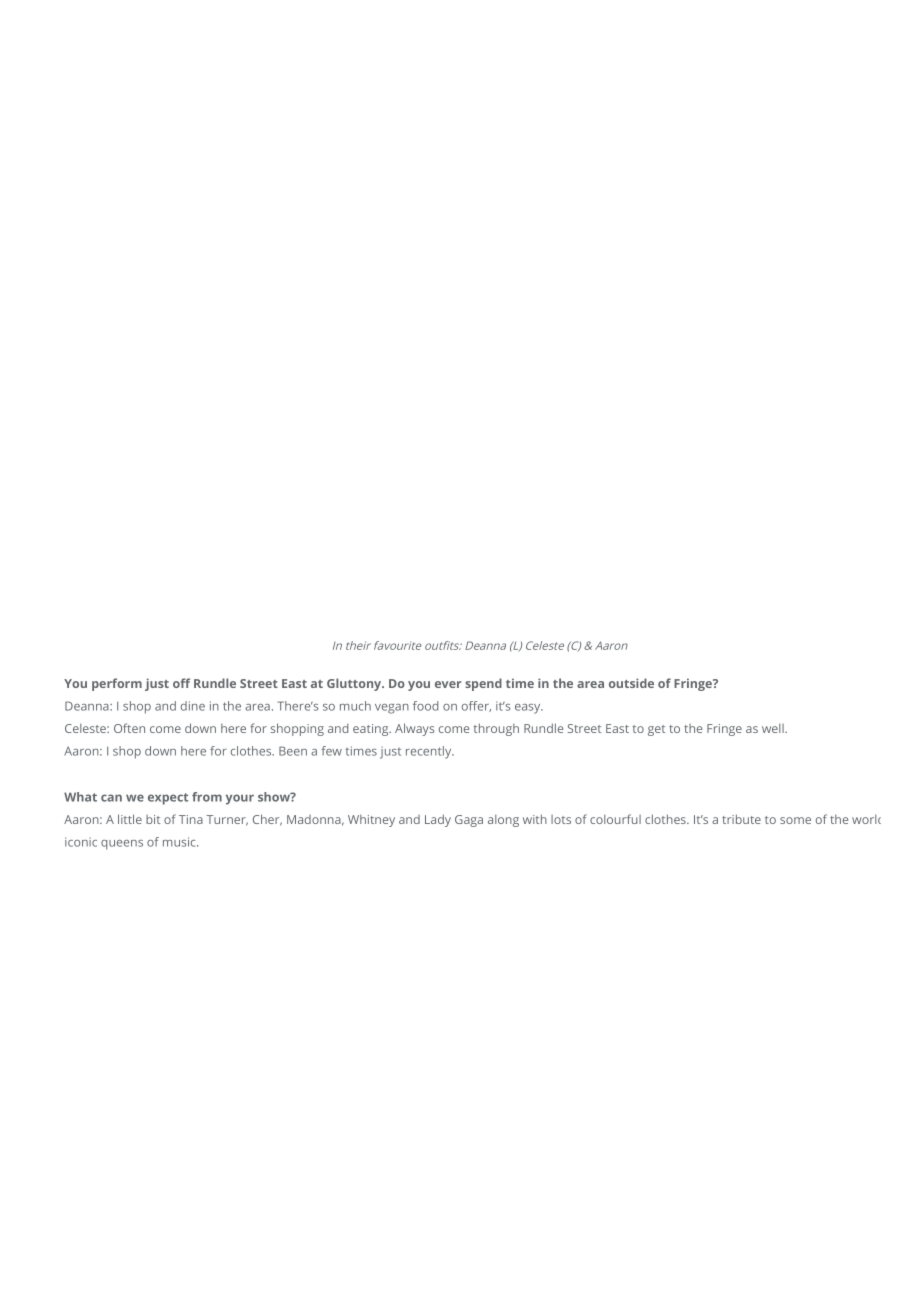 The height and width of the screenshot is (1308, 924). I want to click on spend, so click(483, 684).
